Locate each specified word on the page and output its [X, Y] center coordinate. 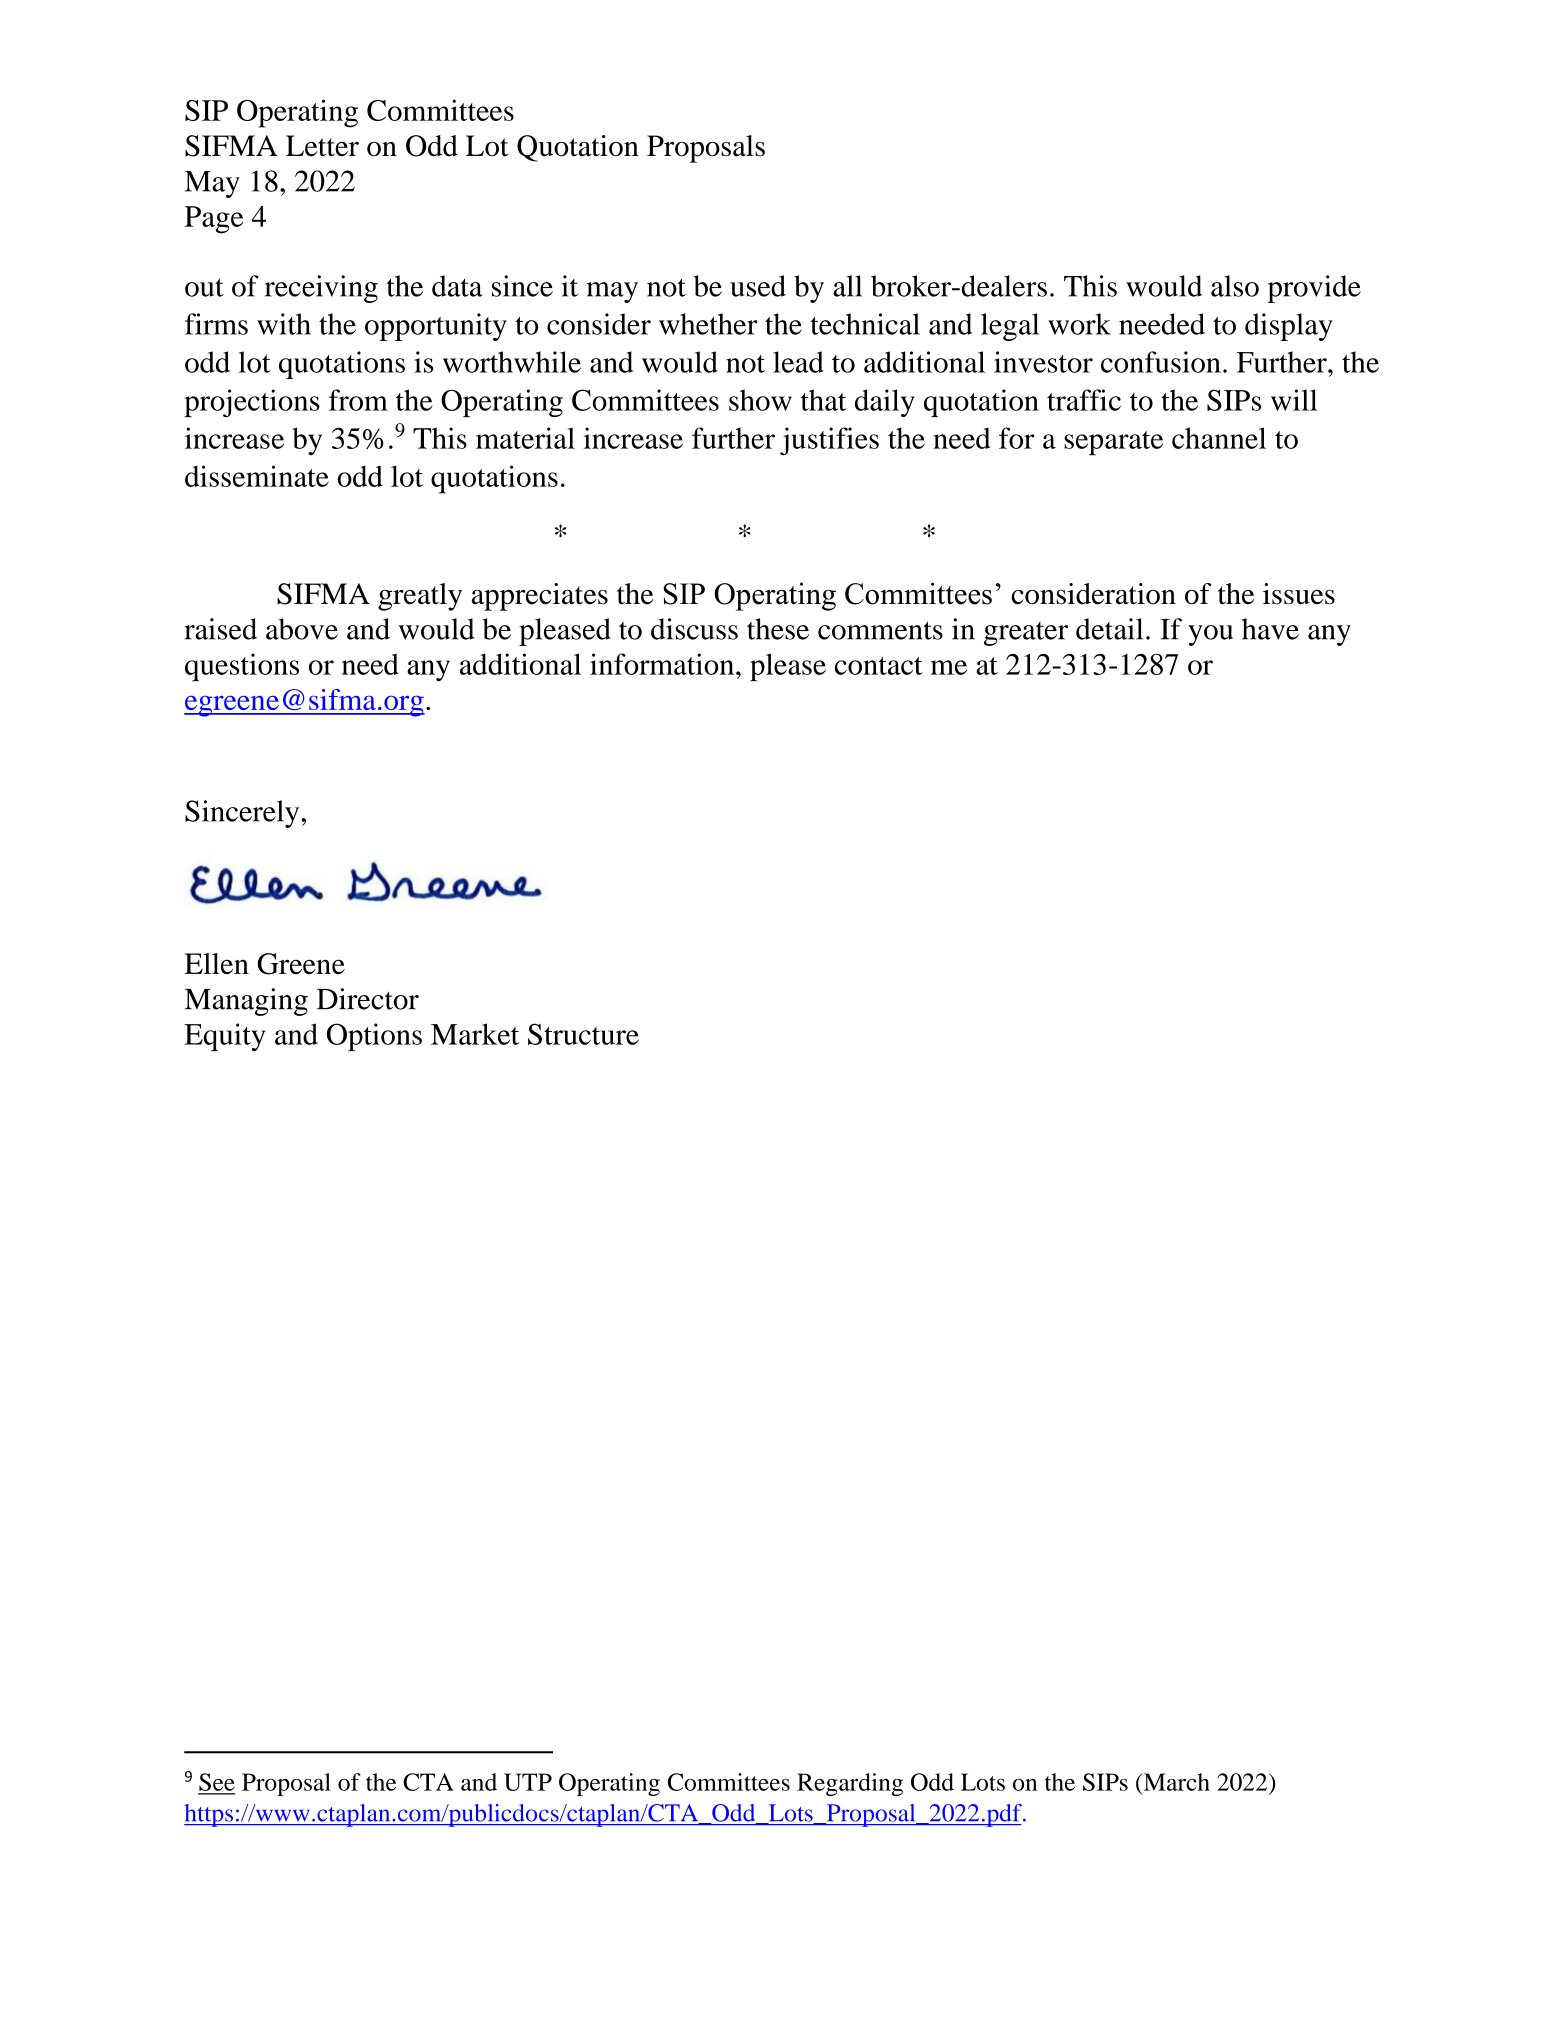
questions [242, 667]
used [758, 286]
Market [475, 1034]
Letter [322, 146]
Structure [583, 1034]
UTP [528, 1782]
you [1210, 635]
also [1235, 286]
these [778, 629]
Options [374, 1037]
